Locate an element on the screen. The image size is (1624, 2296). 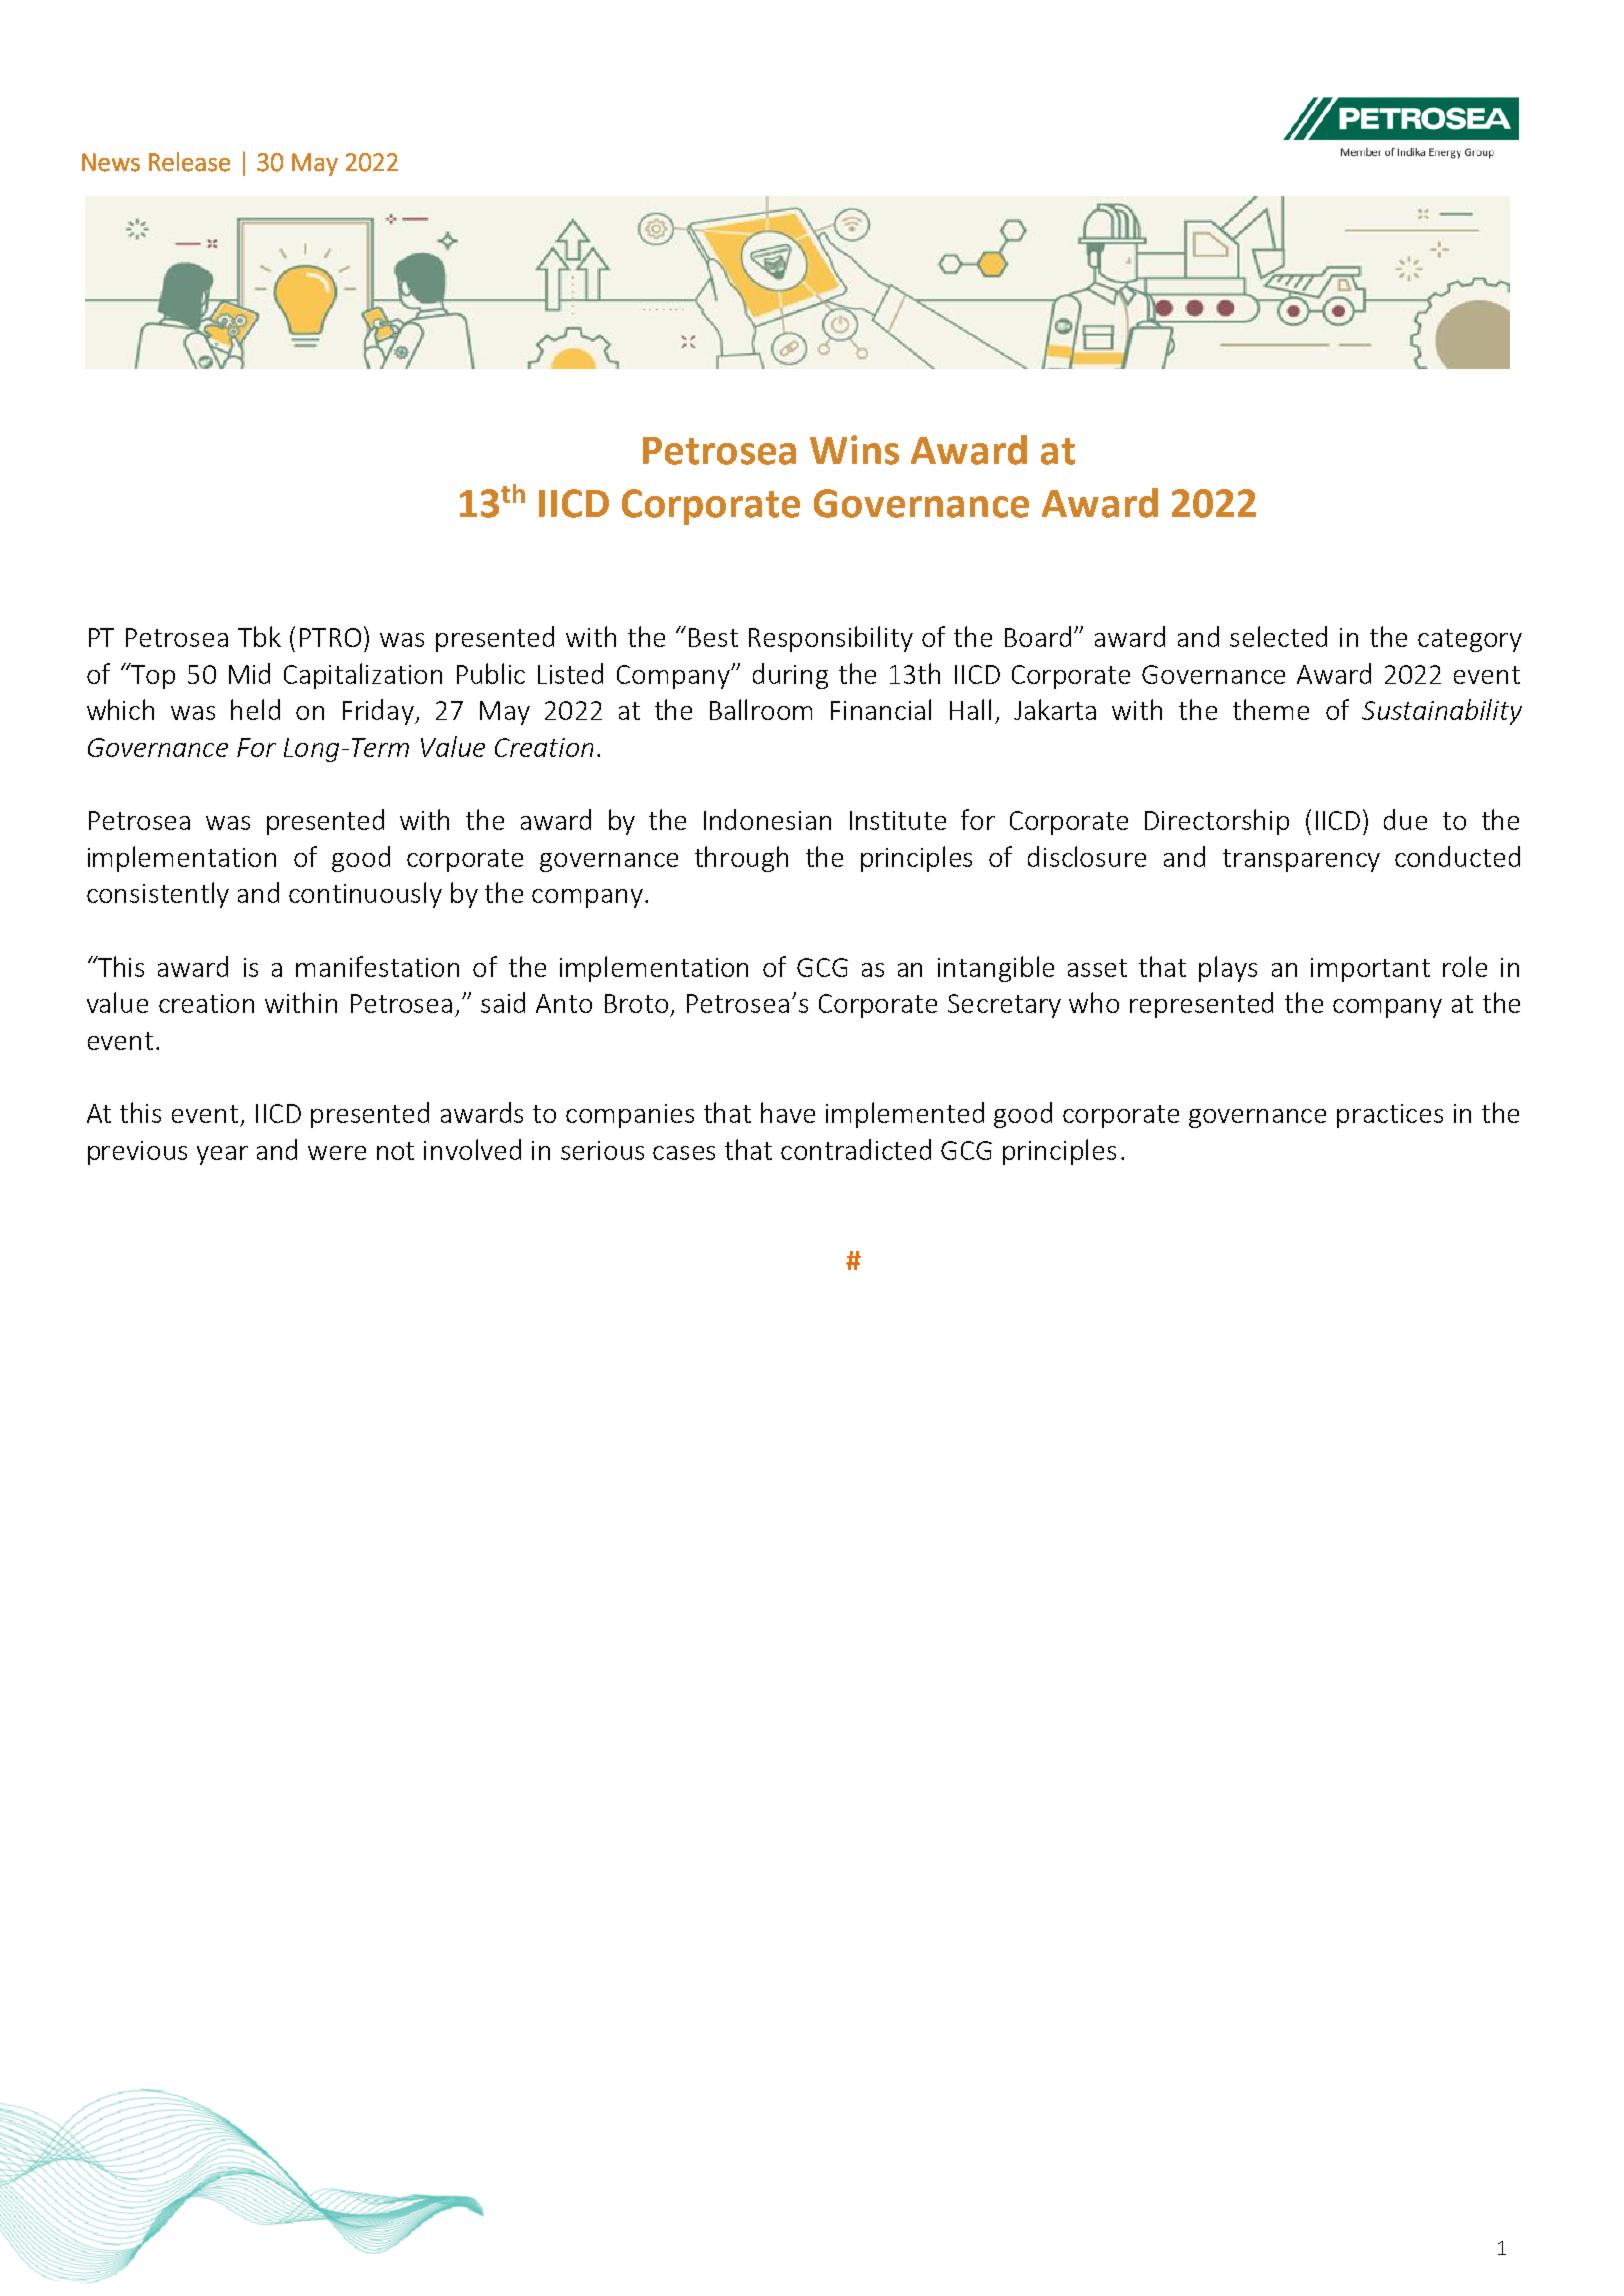
Wins is located at coordinates (854, 450).
